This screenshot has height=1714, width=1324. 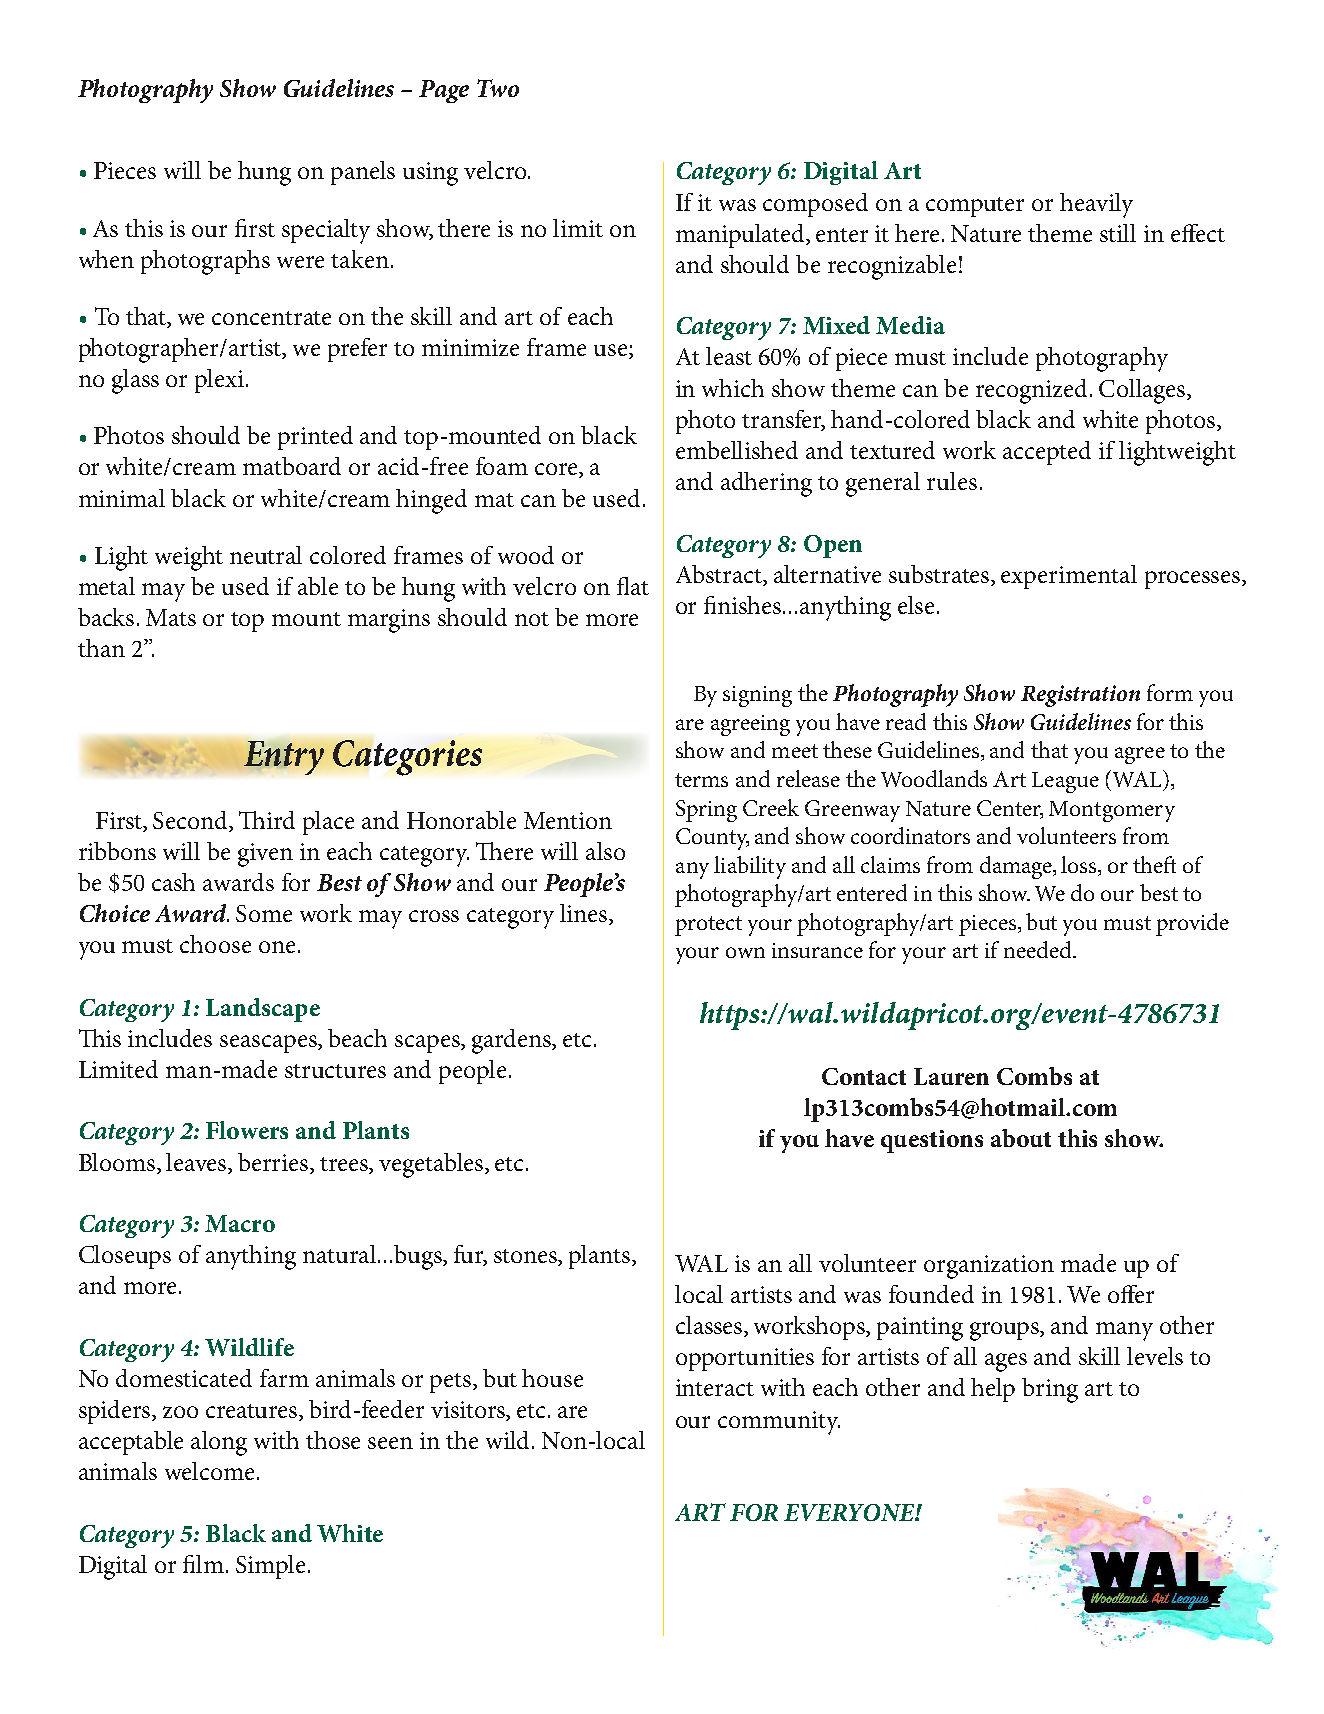 What do you see at coordinates (498, 88) in the screenshot?
I see `Two` at bounding box center [498, 88].
